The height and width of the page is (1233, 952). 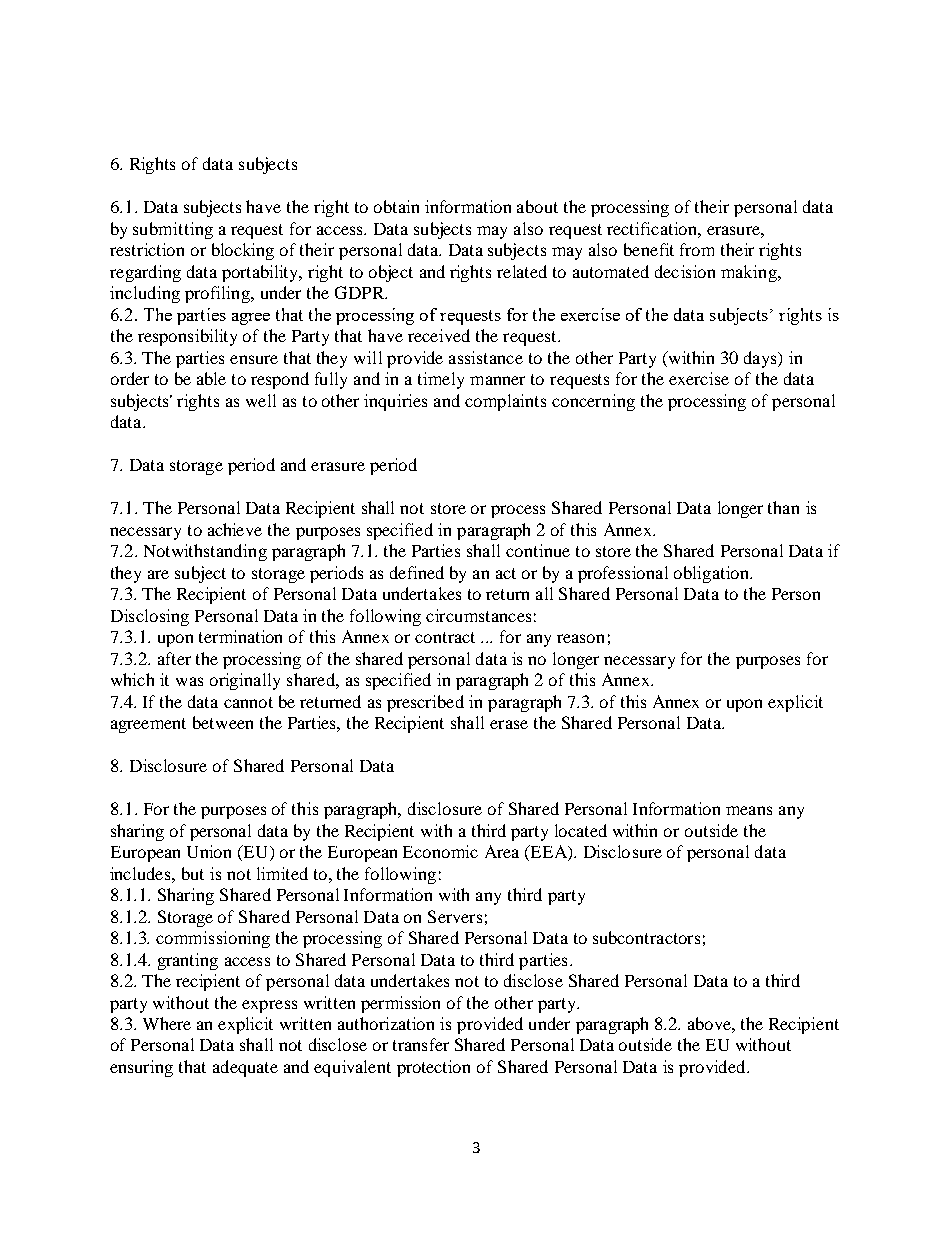 What do you see at coordinates (421, 1044) in the page?
I see `transfer` at bounding box center [421, 1044].
